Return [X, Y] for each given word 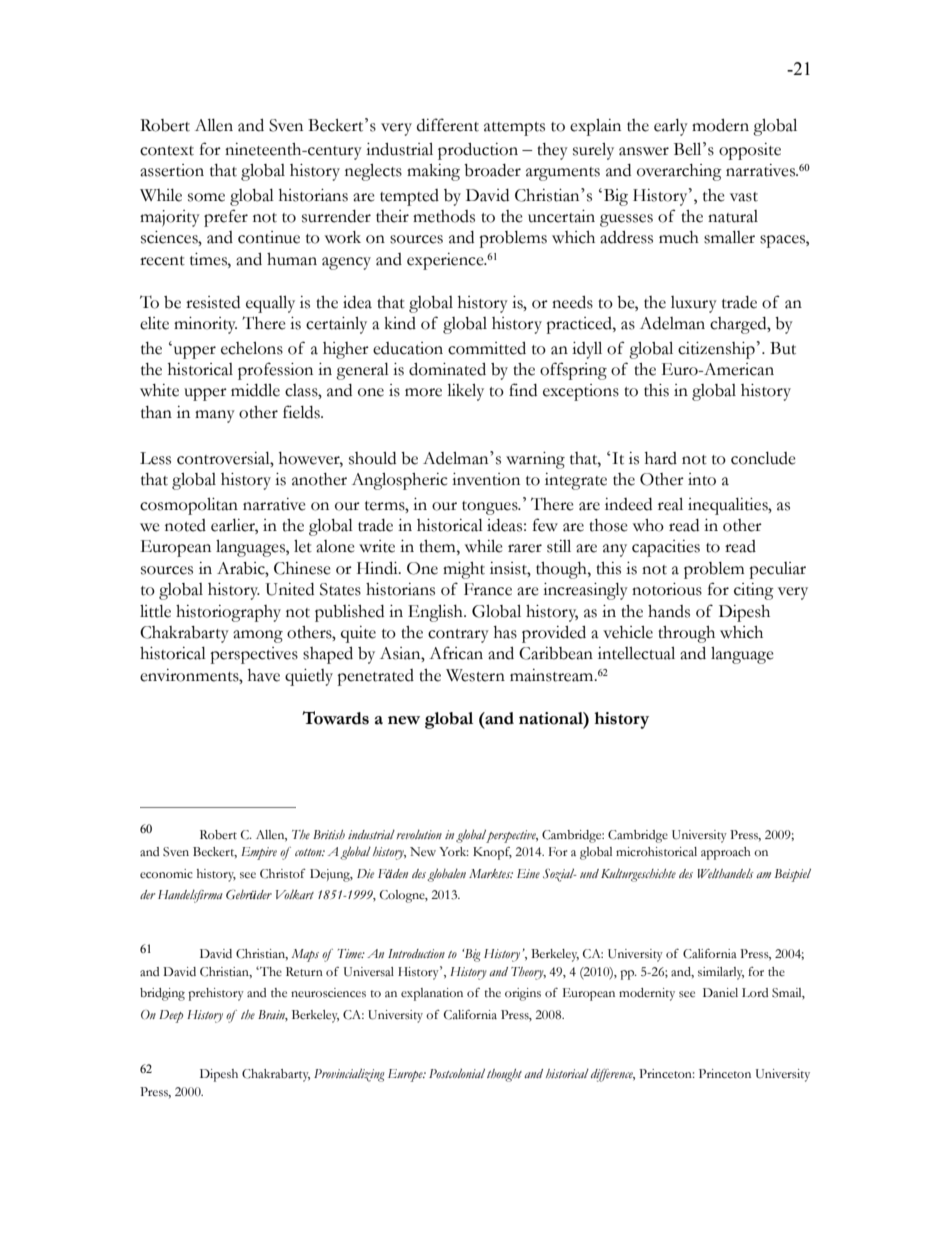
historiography [228, 613]
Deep [171, 1016]
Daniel [720, 993]
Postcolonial [457, 1073]
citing [754, 591]
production [478, 151]
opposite [750, 151]
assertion [172, 170]
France [488, 589]
